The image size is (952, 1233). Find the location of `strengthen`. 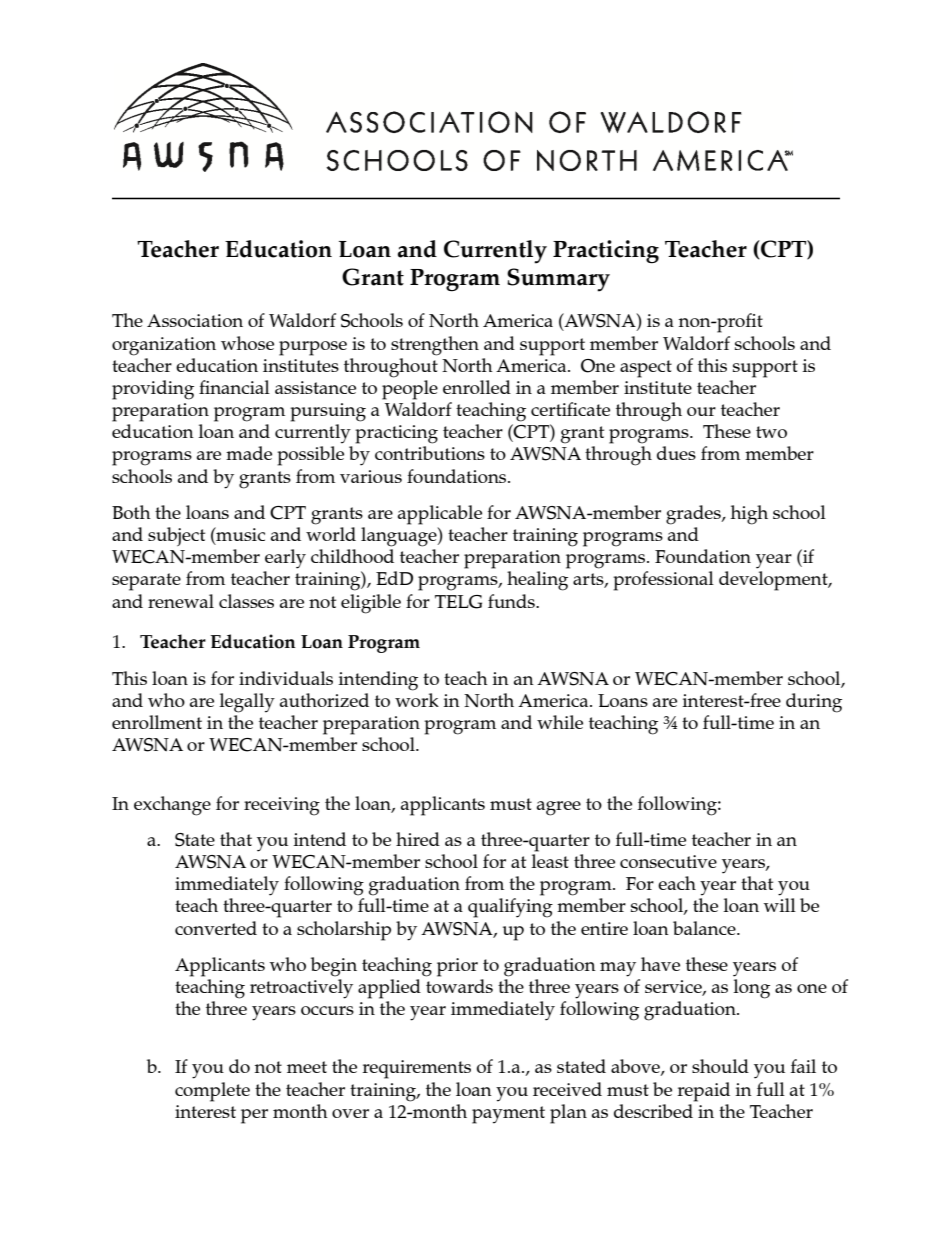

strengthen is located at coordinates (435, 346).
